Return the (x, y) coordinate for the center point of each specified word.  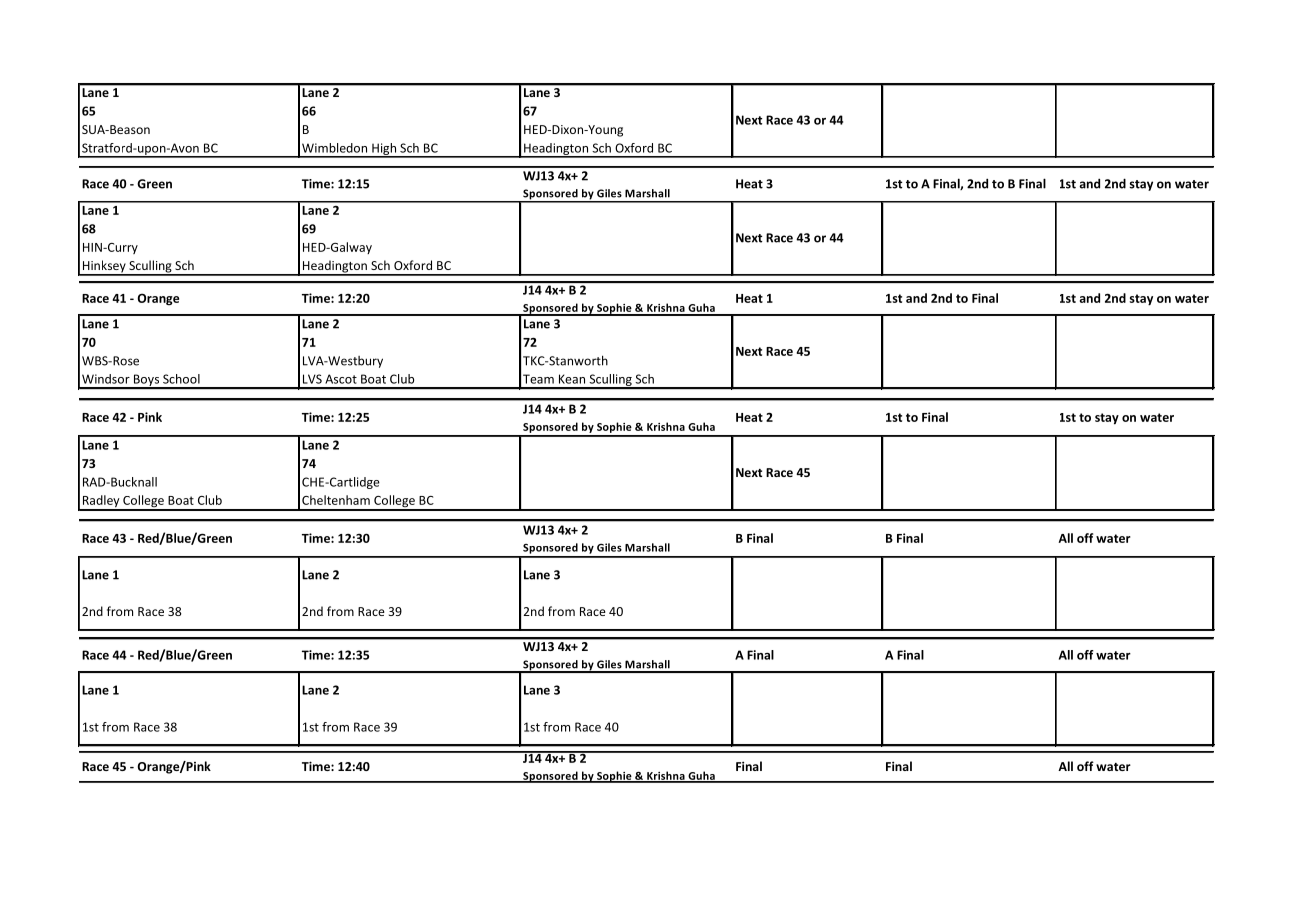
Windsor (106, 379)
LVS (312, 379)
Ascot (341, 379)
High (384, 150)
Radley (101, 502)
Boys (146, 381)
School (181, 379)
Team (538, 379)
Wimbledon (334, 148)
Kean (572, 379)
